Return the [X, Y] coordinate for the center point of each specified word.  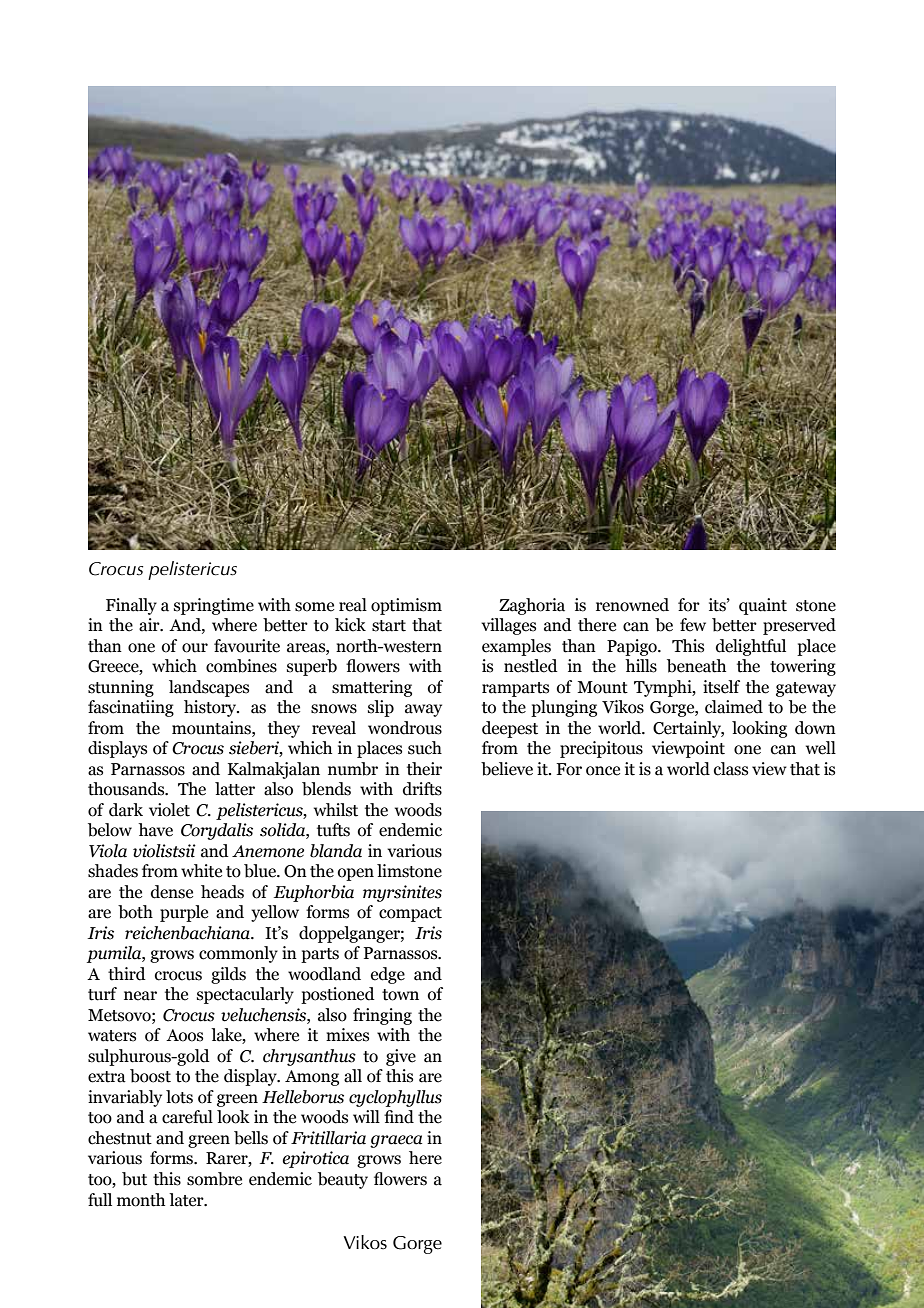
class [731, 769]
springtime [214, 606]
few [693, 625]
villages [508, 626]
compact [410, 914]
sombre [214, 1179]
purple [184, 913]
